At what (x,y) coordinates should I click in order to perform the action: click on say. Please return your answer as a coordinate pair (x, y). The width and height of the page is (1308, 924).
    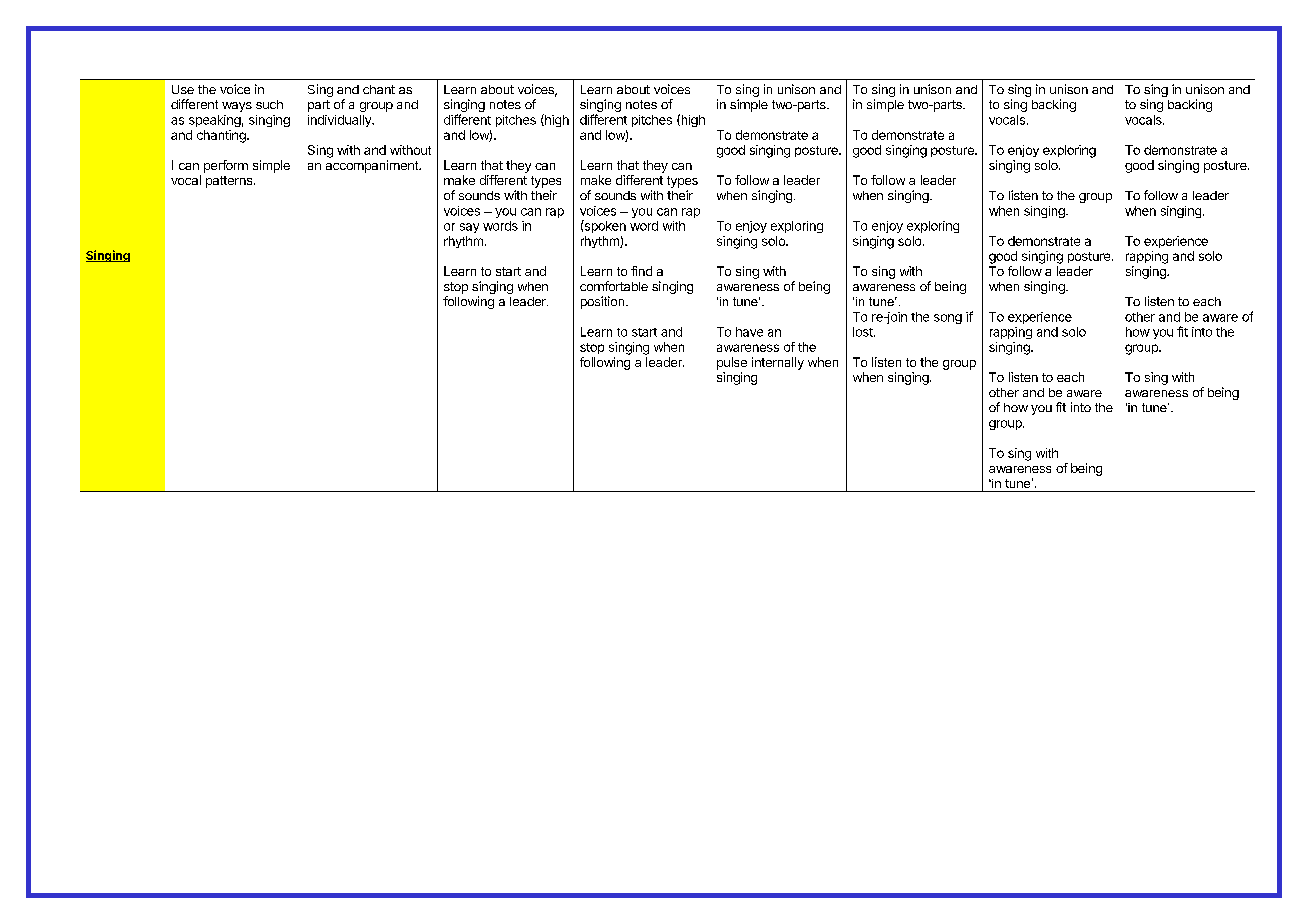
    Looking at the image, I should click on (469, 228).
